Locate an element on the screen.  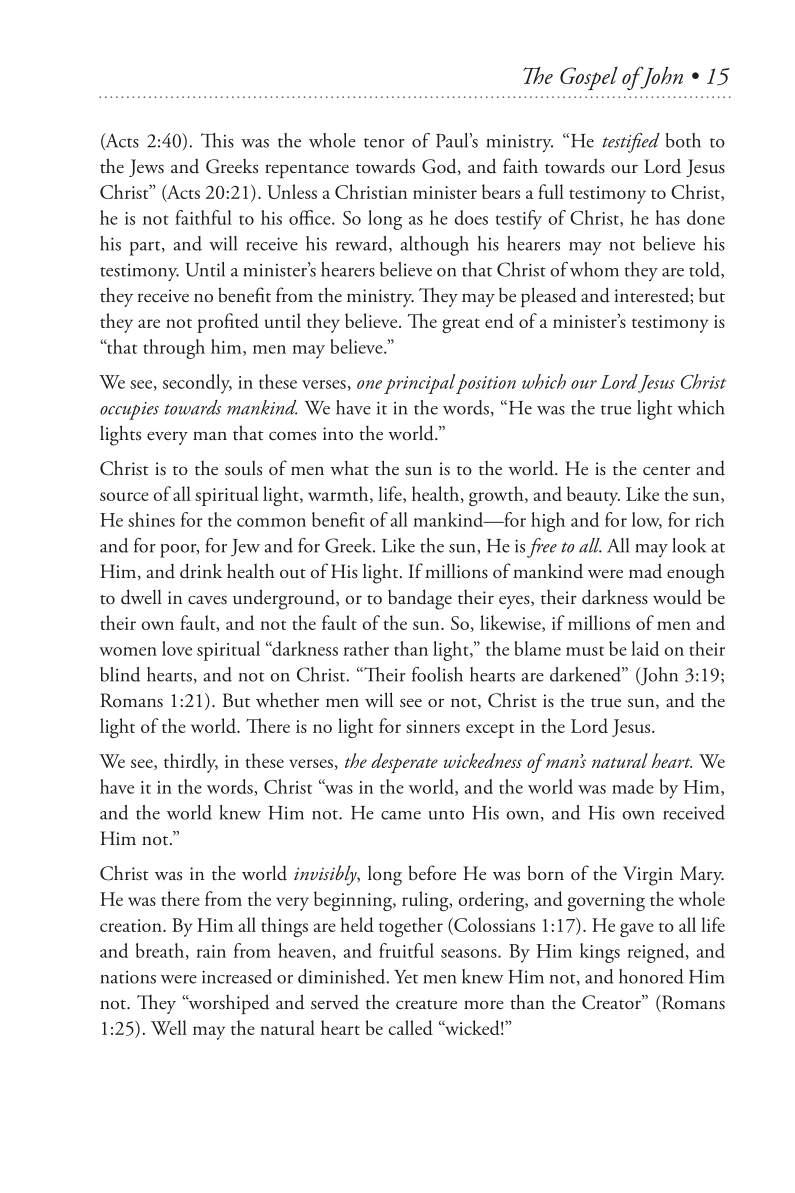
This is located at coordinates (217, 140).
